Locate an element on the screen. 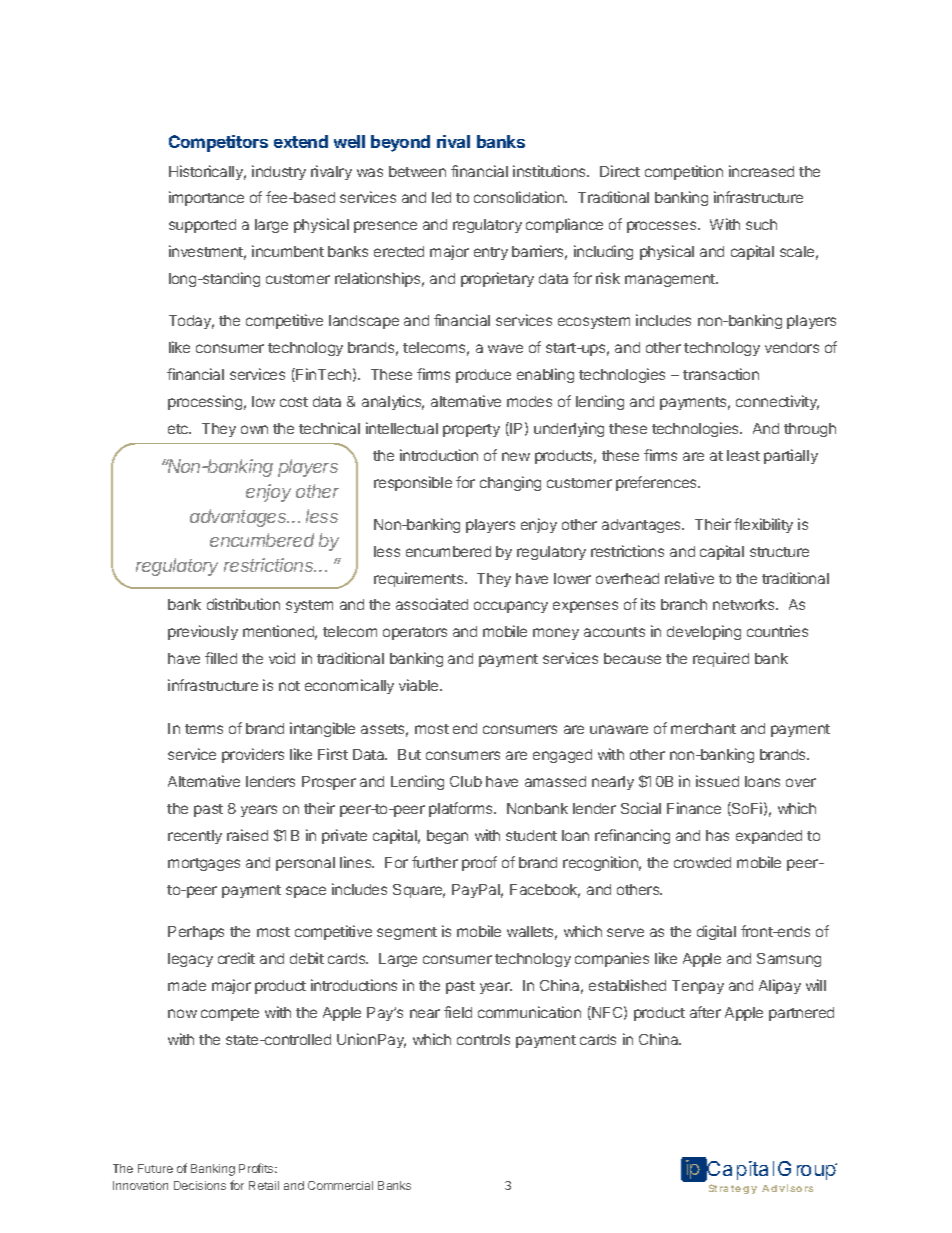  filled is located at coordinates (221, 658).
